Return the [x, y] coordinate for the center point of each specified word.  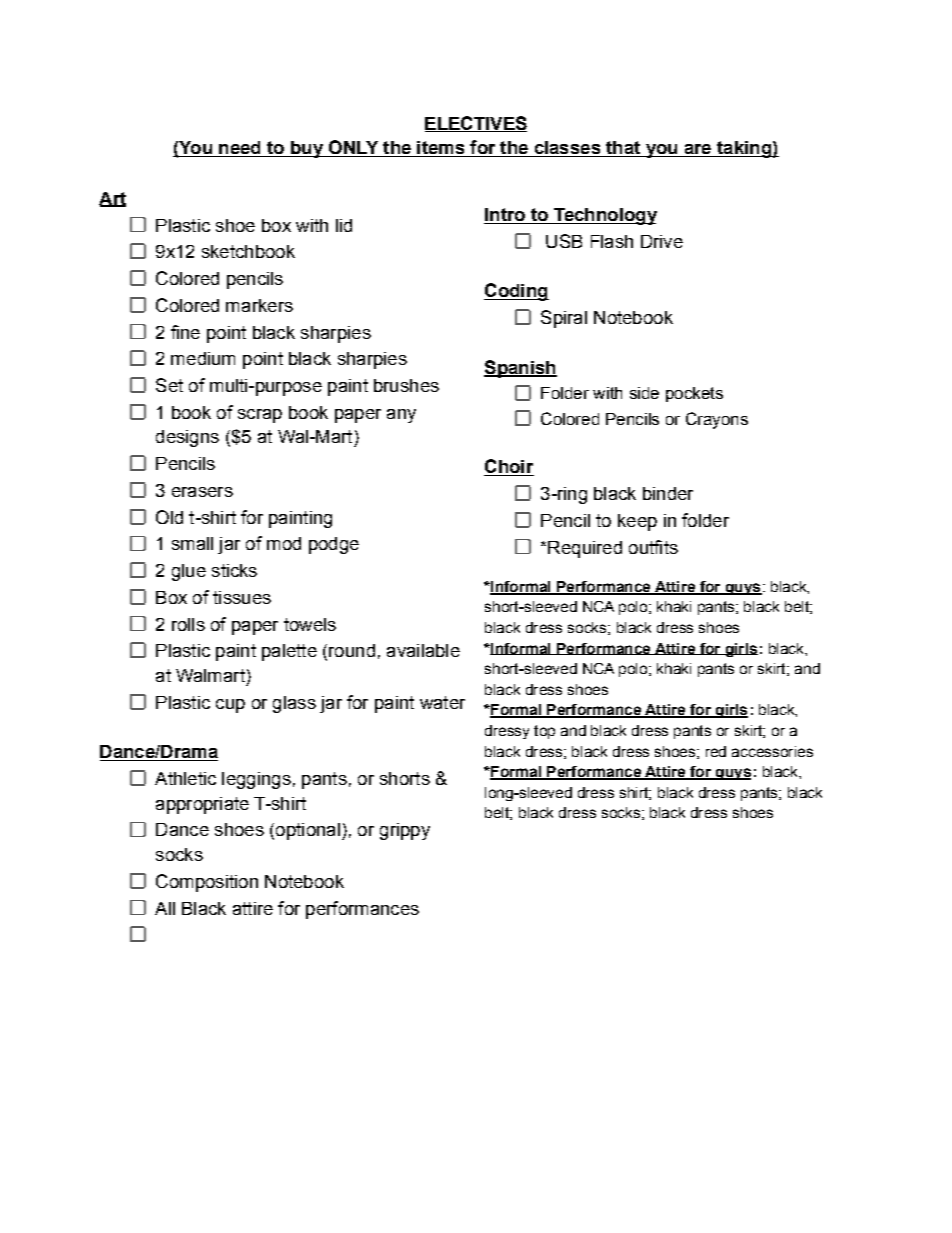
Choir [509, 467]
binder [668, 493]
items [441, 149]
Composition [207, 883]
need [240, 149]
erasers [202, 492]
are [698, 150]
